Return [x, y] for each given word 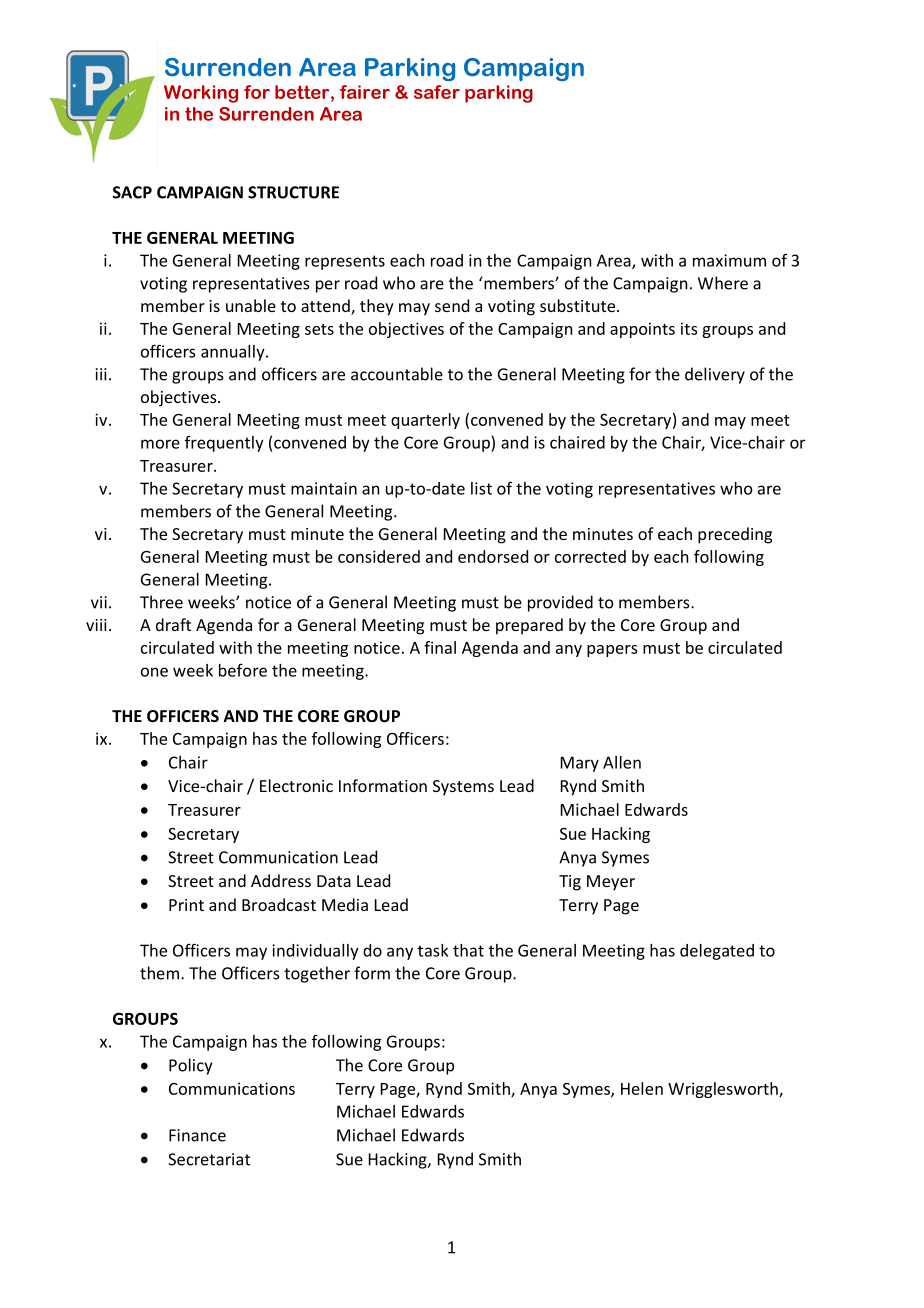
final [440, 647]
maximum [729, 260]
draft [173, 624]
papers [612, 651]
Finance [197, 1135]
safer [437, 92]
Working [201, 94]
